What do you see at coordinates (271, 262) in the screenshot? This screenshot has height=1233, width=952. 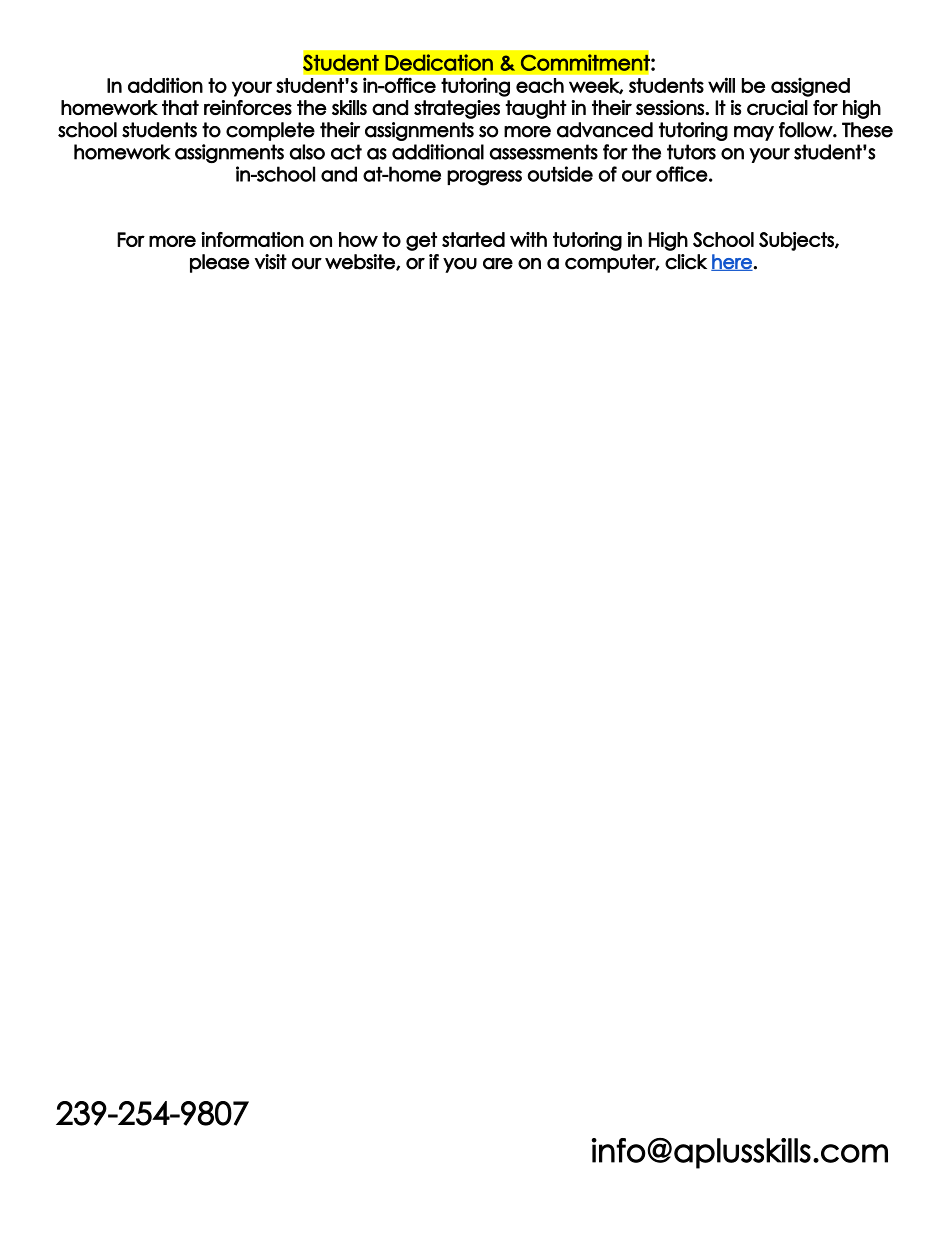 I see `visit` at bounding box center [271, 262].
